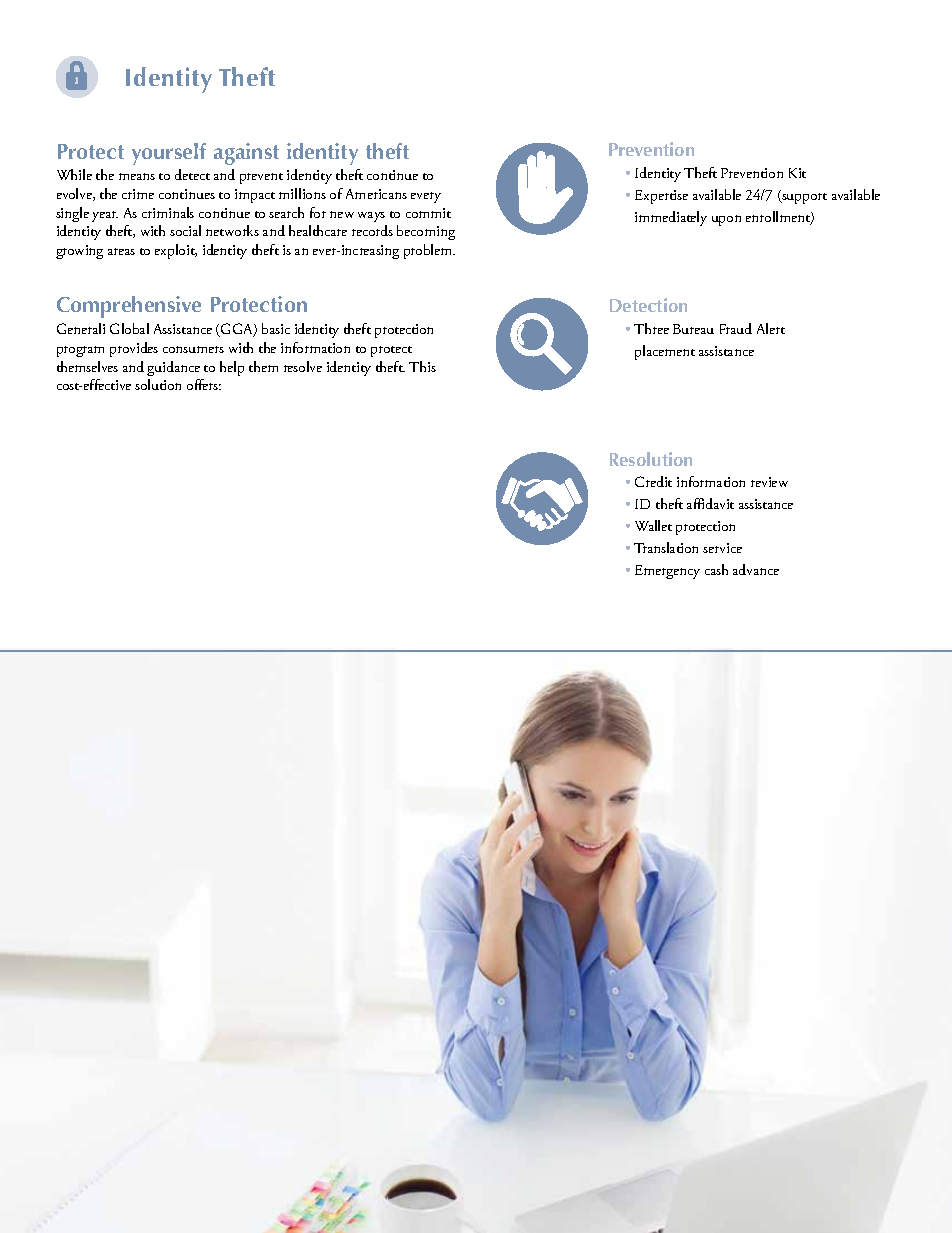 The image size is (952, 1233). Describe the element at coordinates (137, 176) in the image. I see `means` at that location.
